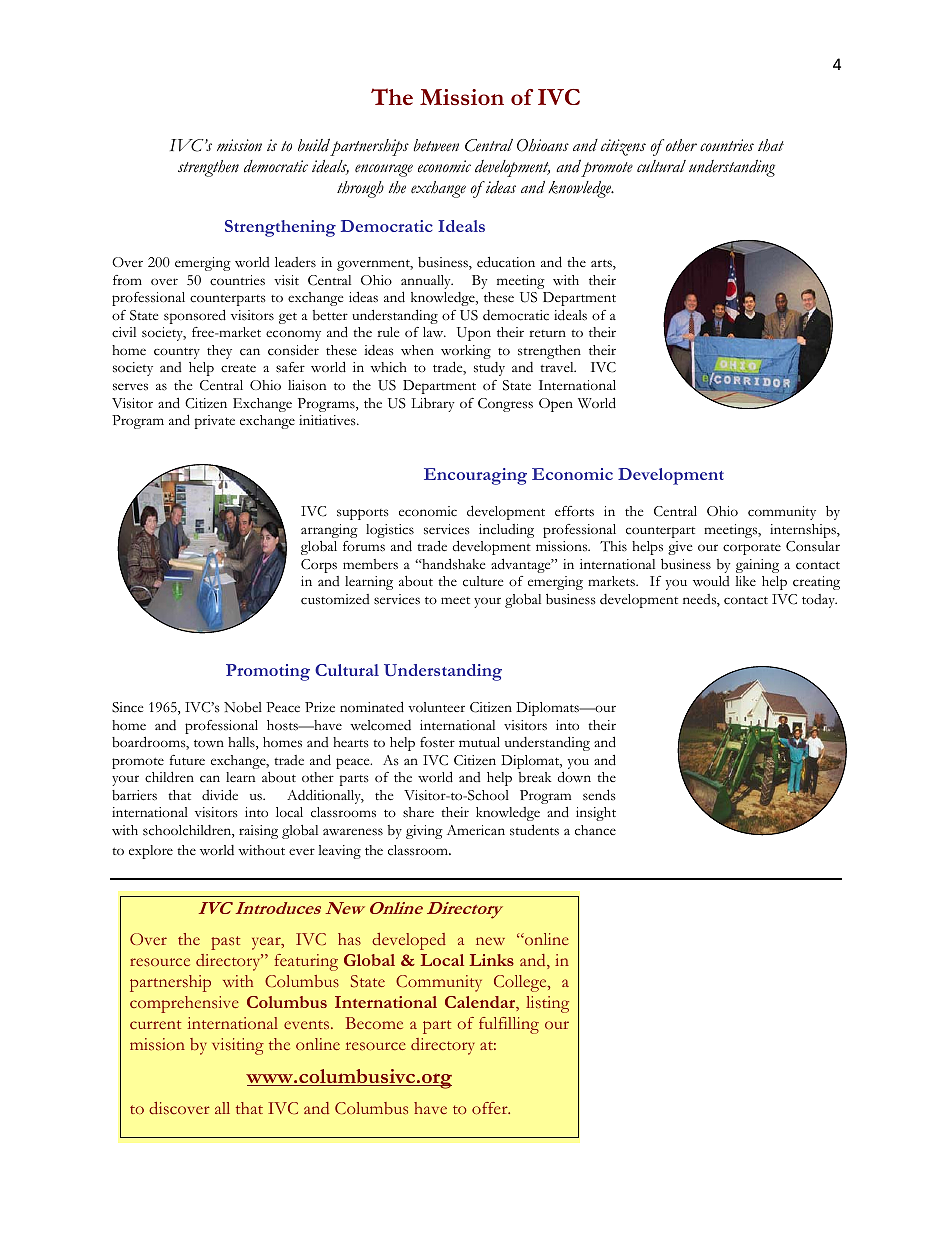 Image resolution: width=952 pixels, height=1233 pixels. Describe the element at coordinates (215, 422) in the image. I see `private` at that location.
